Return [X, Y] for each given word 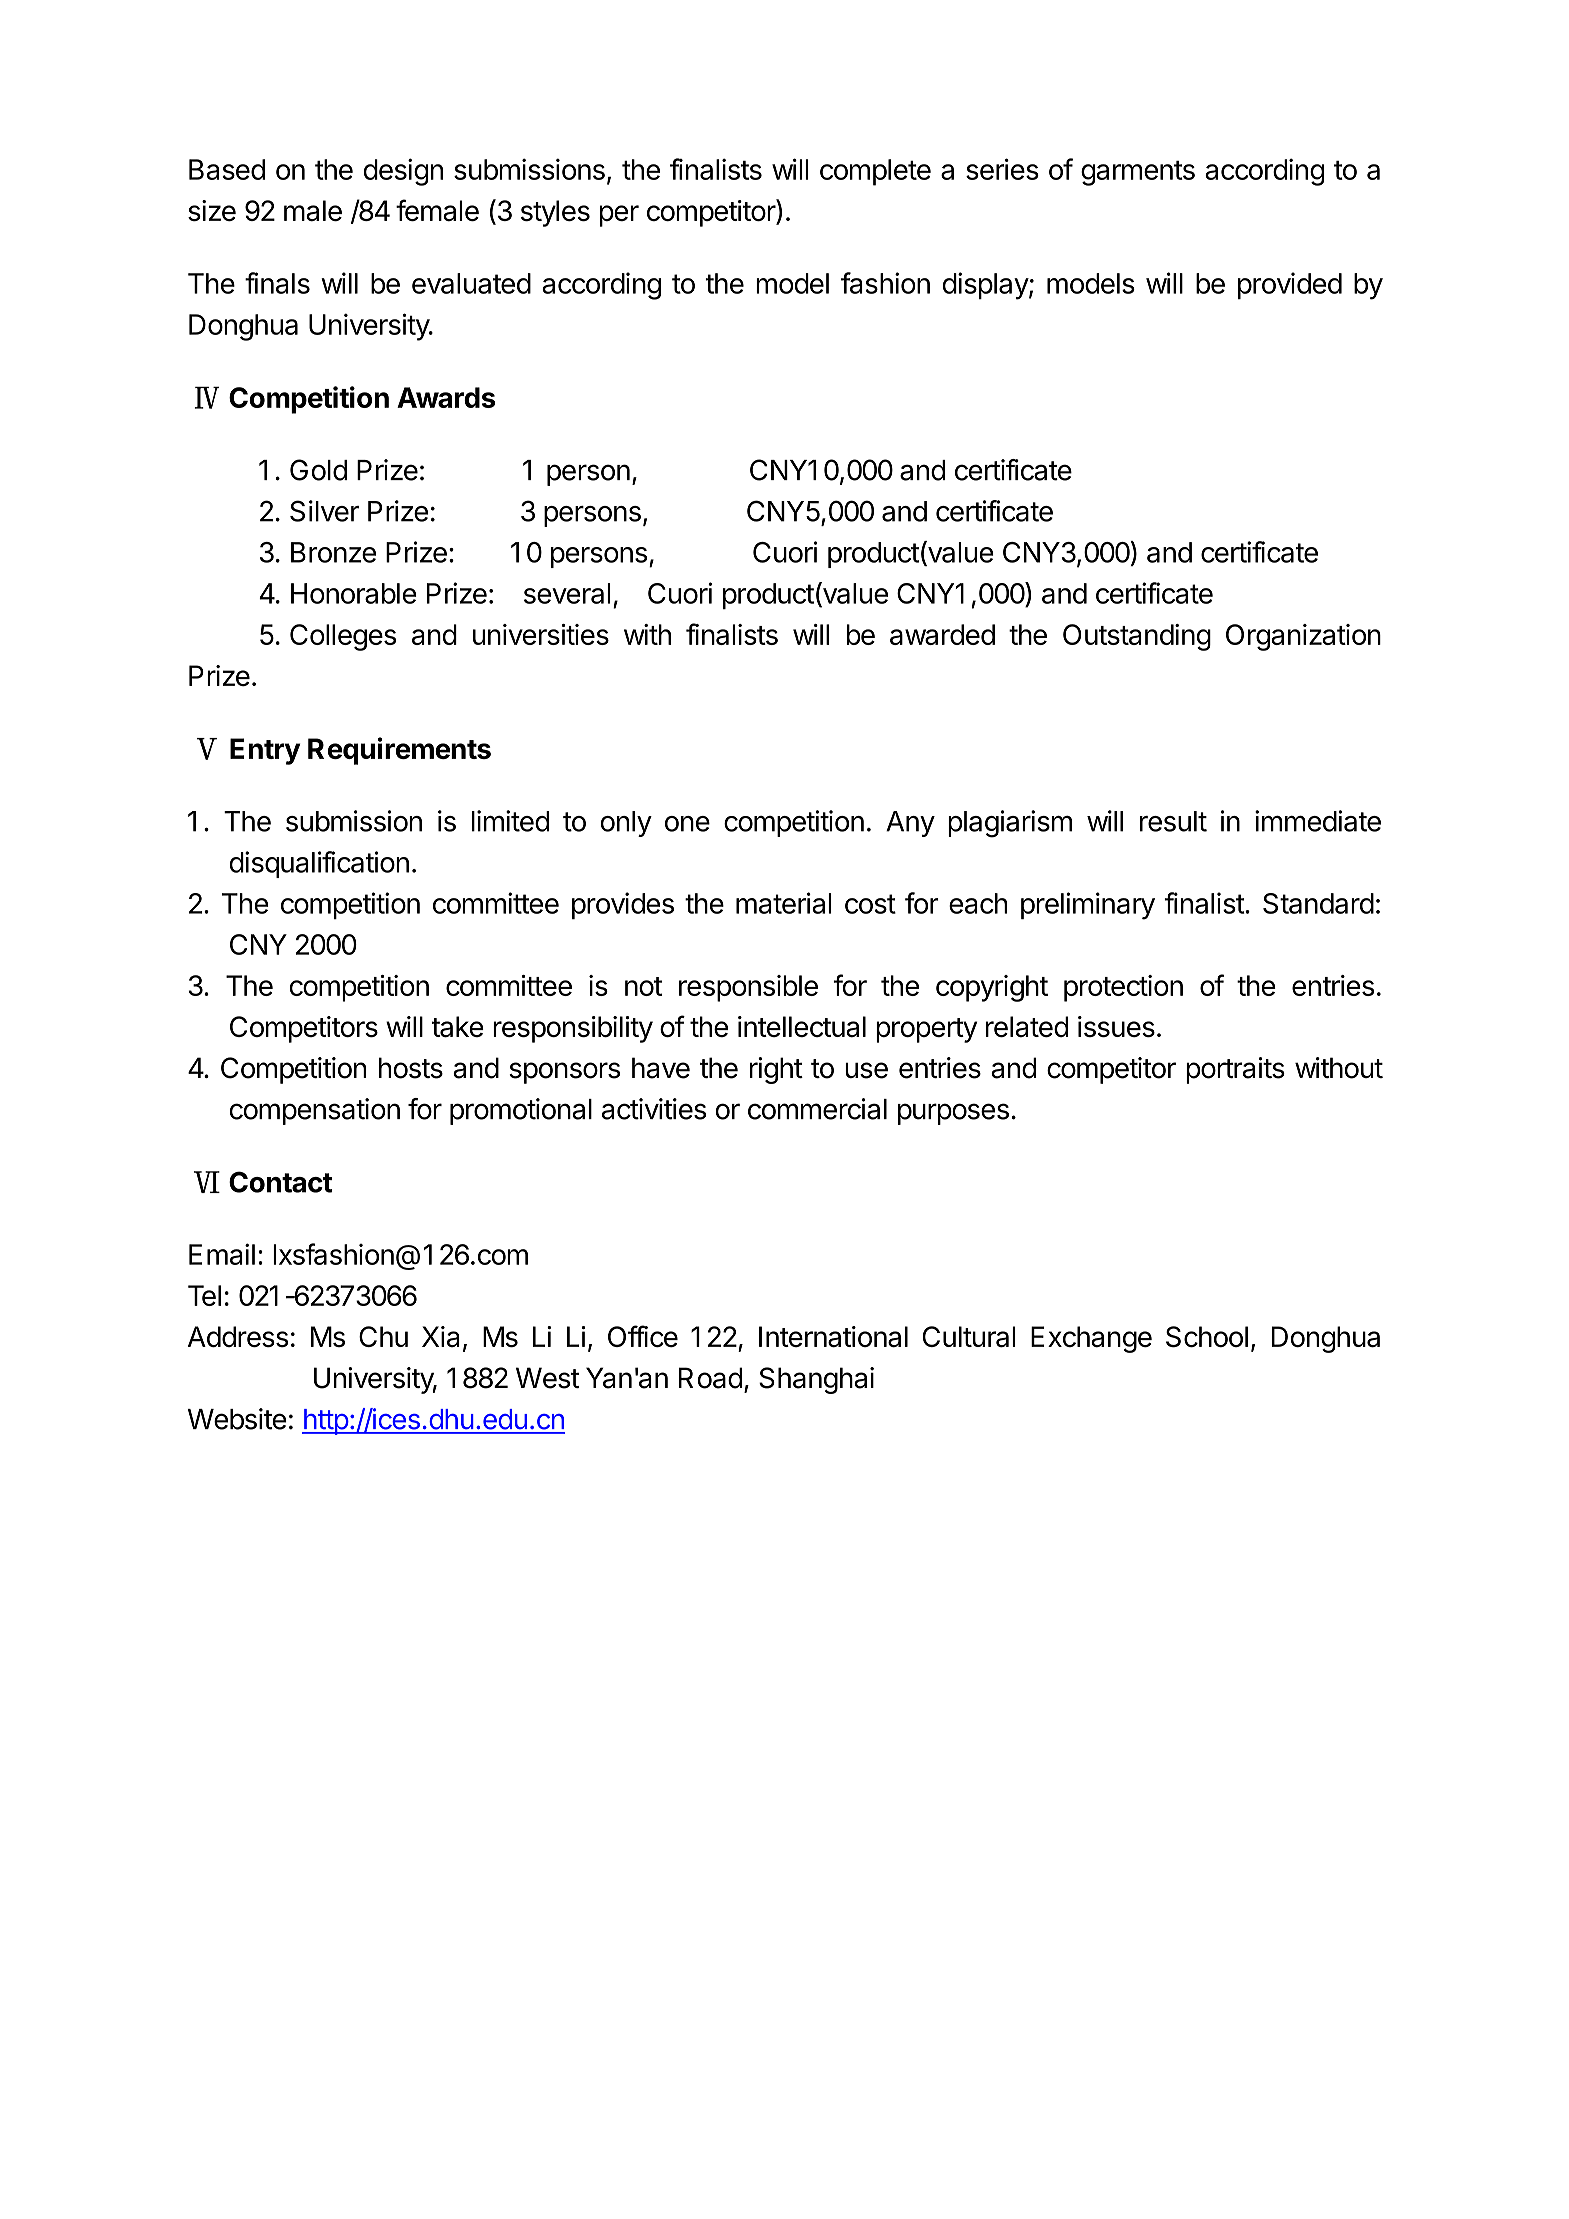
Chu [383, 1336]
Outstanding [1137, 637]
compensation [314, 1111]
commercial [817, 1109]
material [784, 903]
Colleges [343, 637]
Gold [318, 470]
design [403, 172]
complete [875, 172]
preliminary [1088, 906]
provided [1290, 285]
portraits [1235, 1070]
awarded [942, 634]
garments [1138, 173]
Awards [446, 397]
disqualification [319, 864]
